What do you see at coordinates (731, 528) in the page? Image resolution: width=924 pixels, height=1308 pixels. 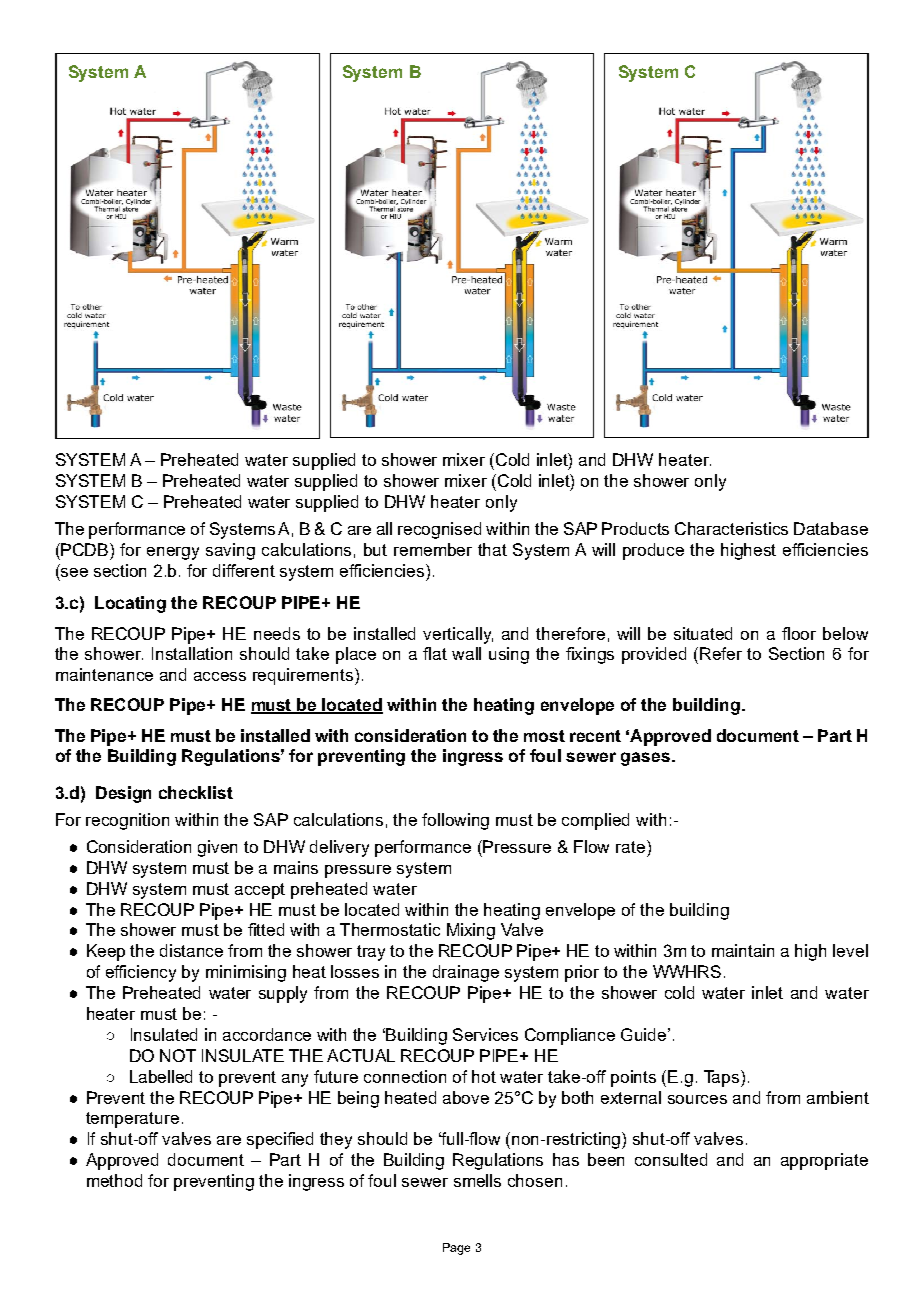 I see `Characteristics` at bounding box center [731, 528].
